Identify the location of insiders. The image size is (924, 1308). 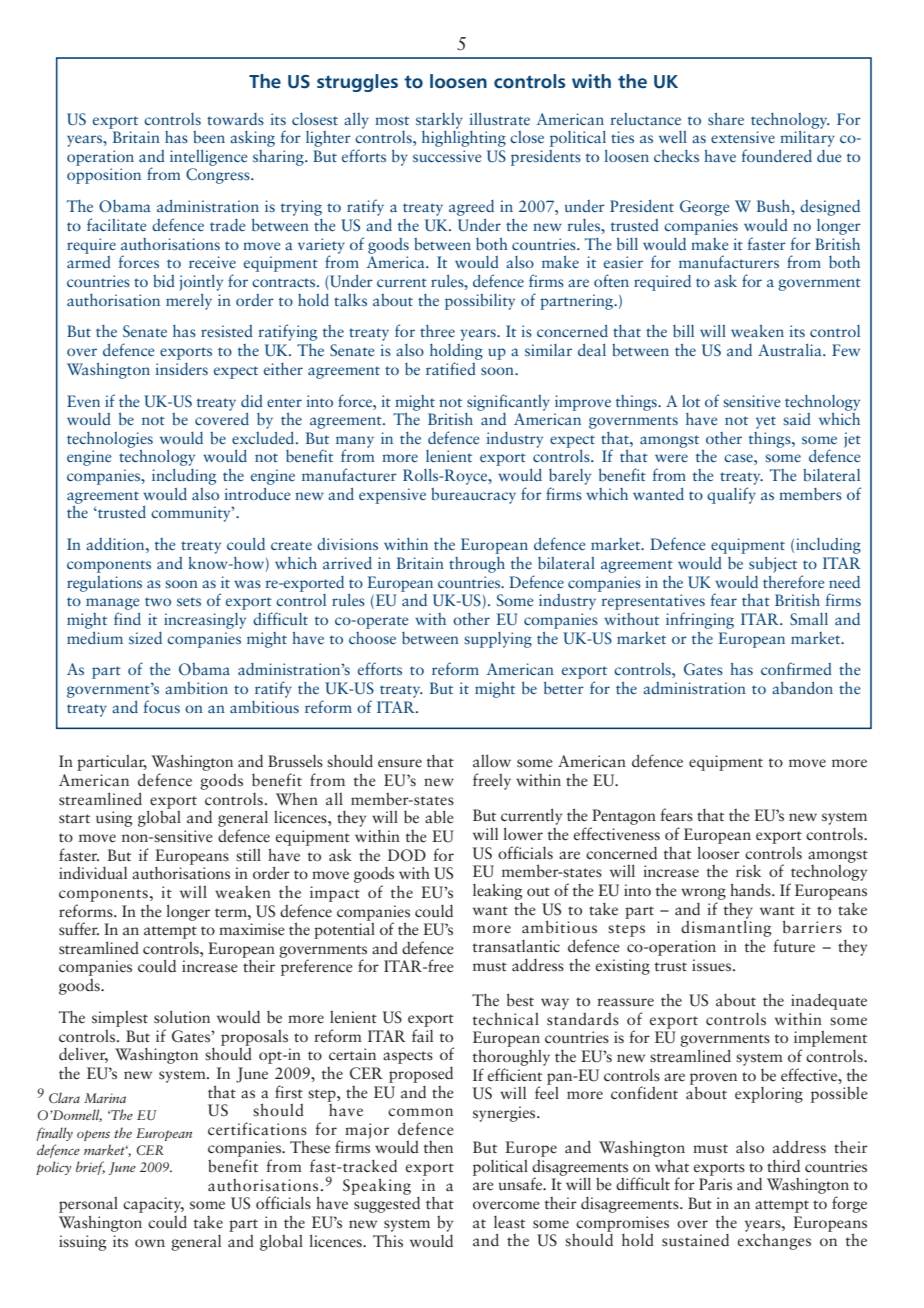
(182, 369).
